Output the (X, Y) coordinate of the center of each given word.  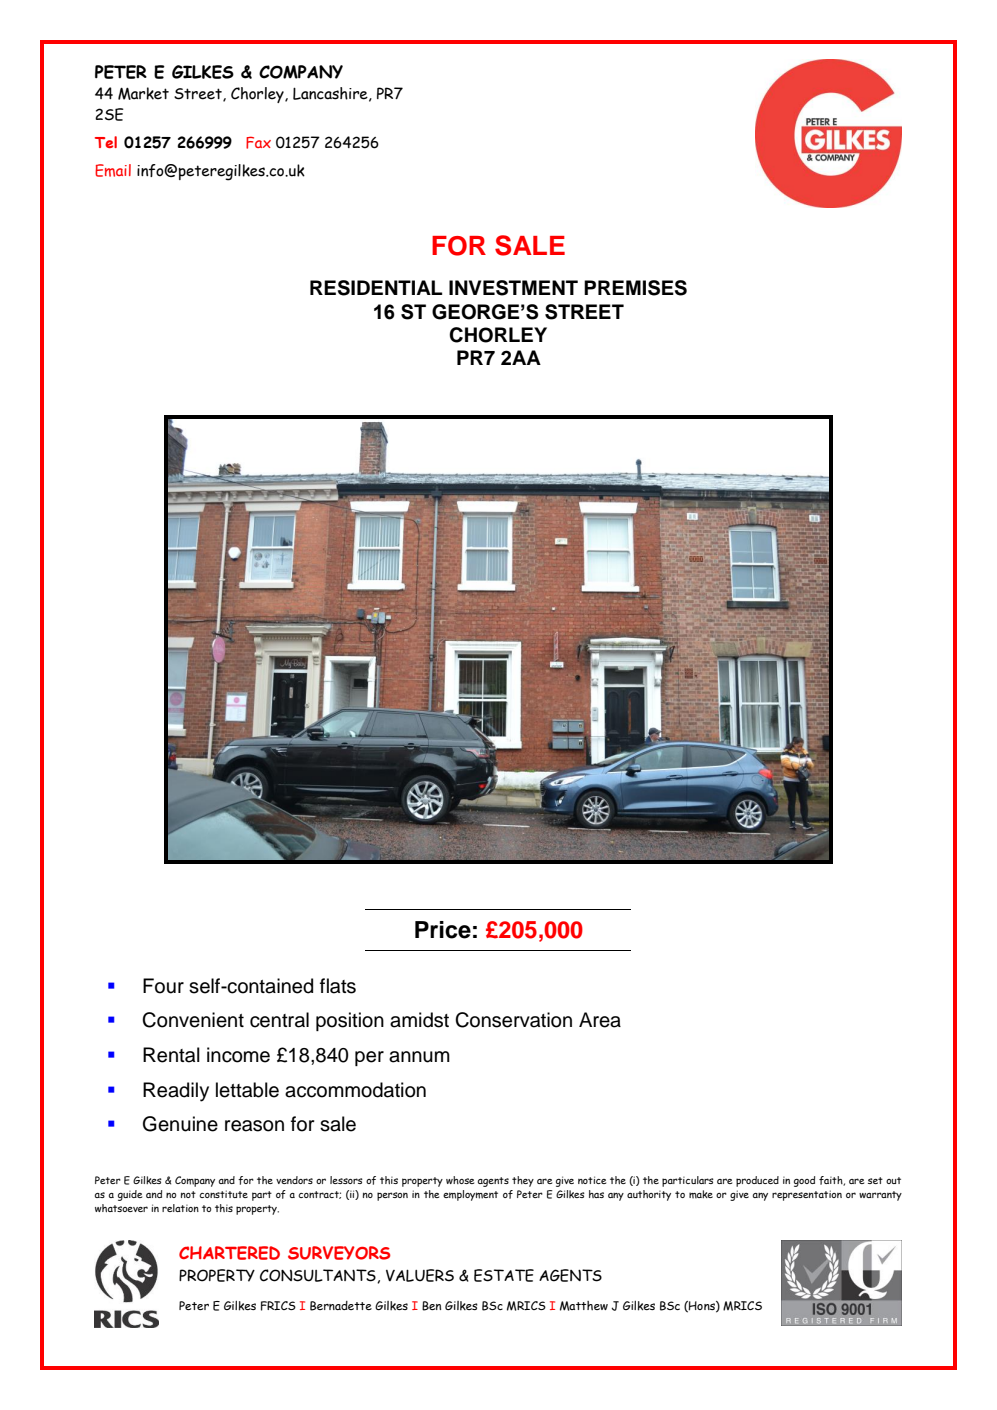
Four (163, 986)
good (804, 1181)
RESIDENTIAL (376, 288)
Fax (258, 142)
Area (600, 1020)
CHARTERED (229, 1253)
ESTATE (504, 1275)
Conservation (513, 1020)
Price (443, 930)
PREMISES (635, 288)
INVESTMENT (513, 288)
